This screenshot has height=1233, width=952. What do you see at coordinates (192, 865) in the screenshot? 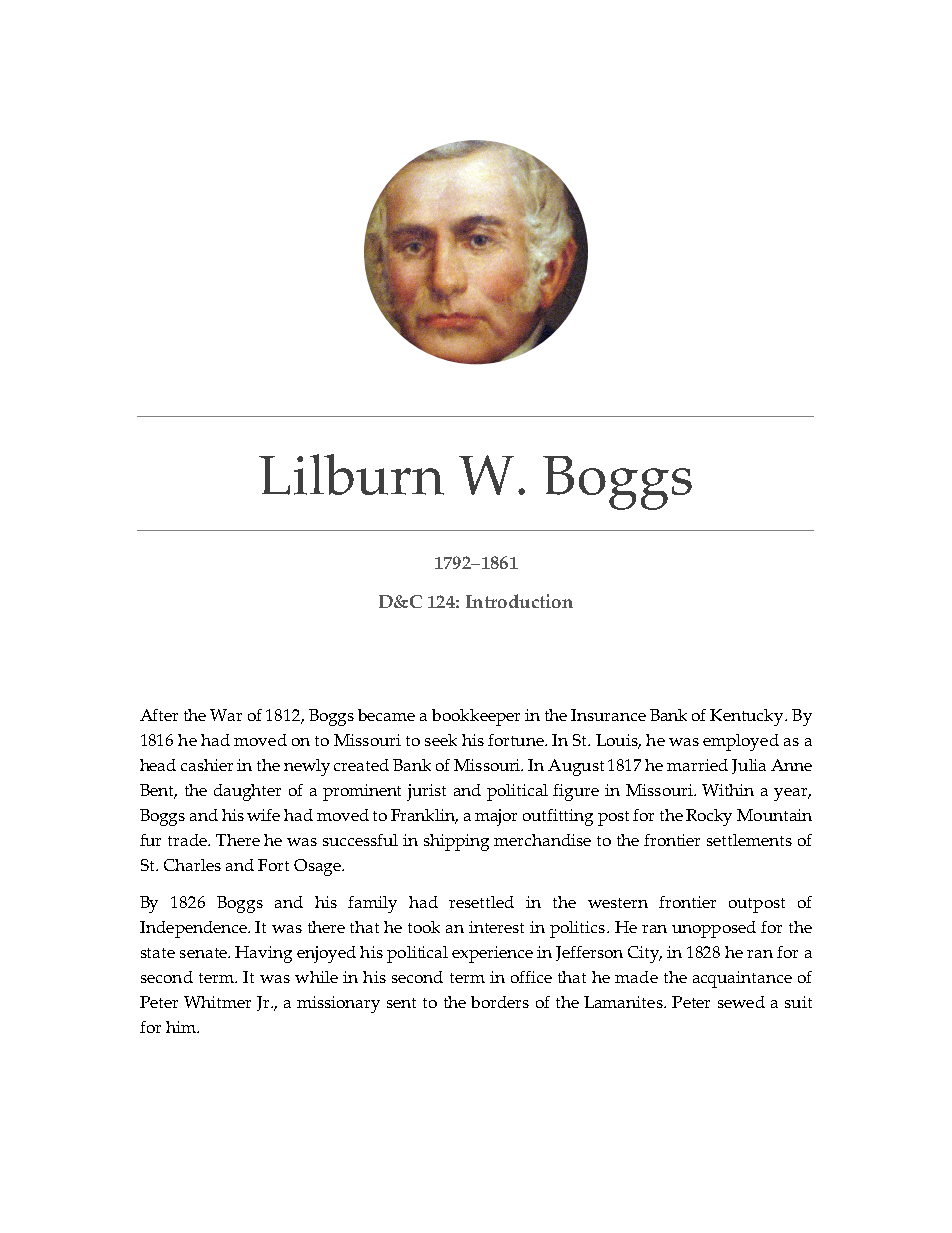
I see `Charles` at bounding box center [192, 865].
